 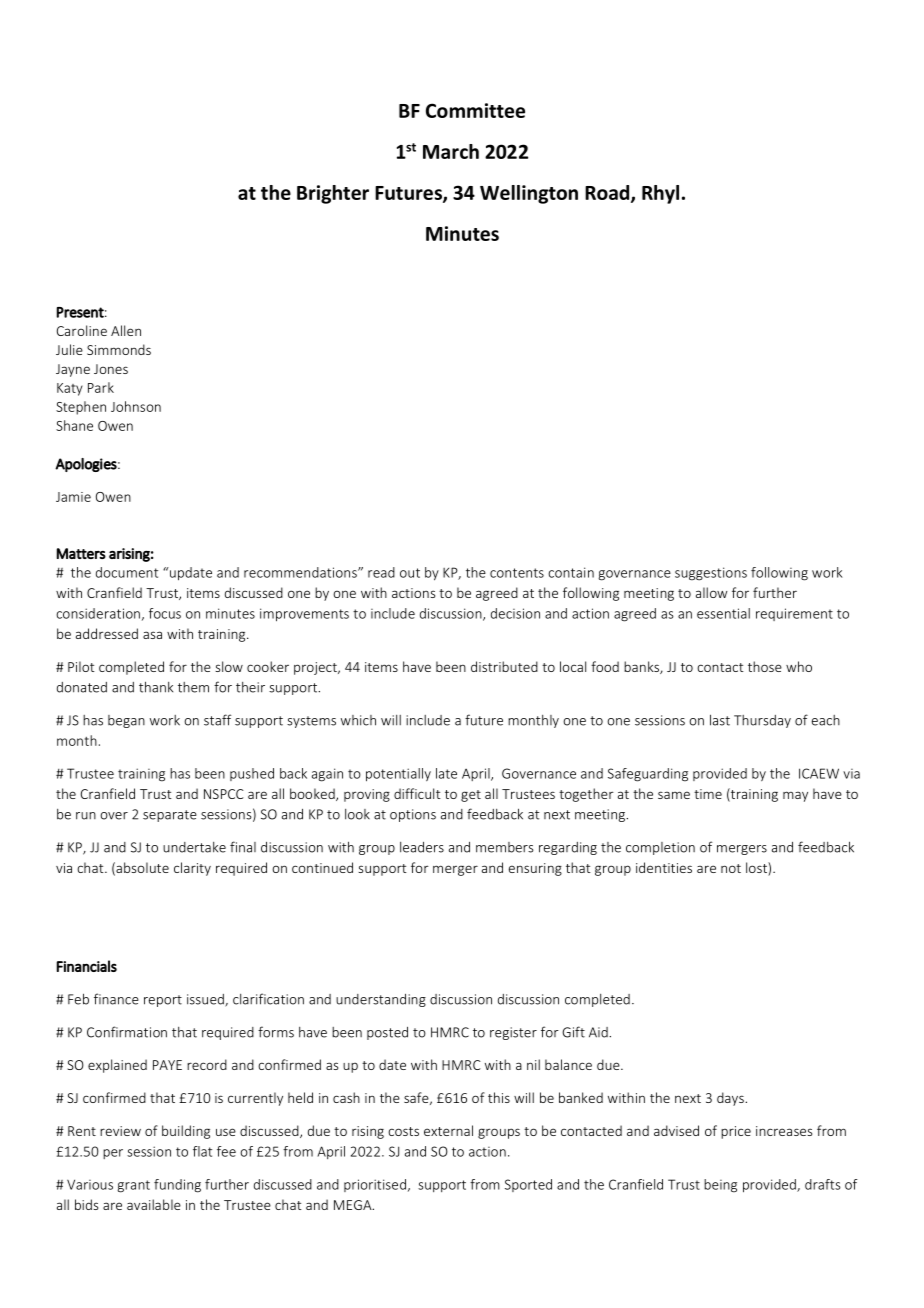 What do you see at coordinates (607, 192) in the screenshot?
I see `Road` at bounding box center [607, 192].
